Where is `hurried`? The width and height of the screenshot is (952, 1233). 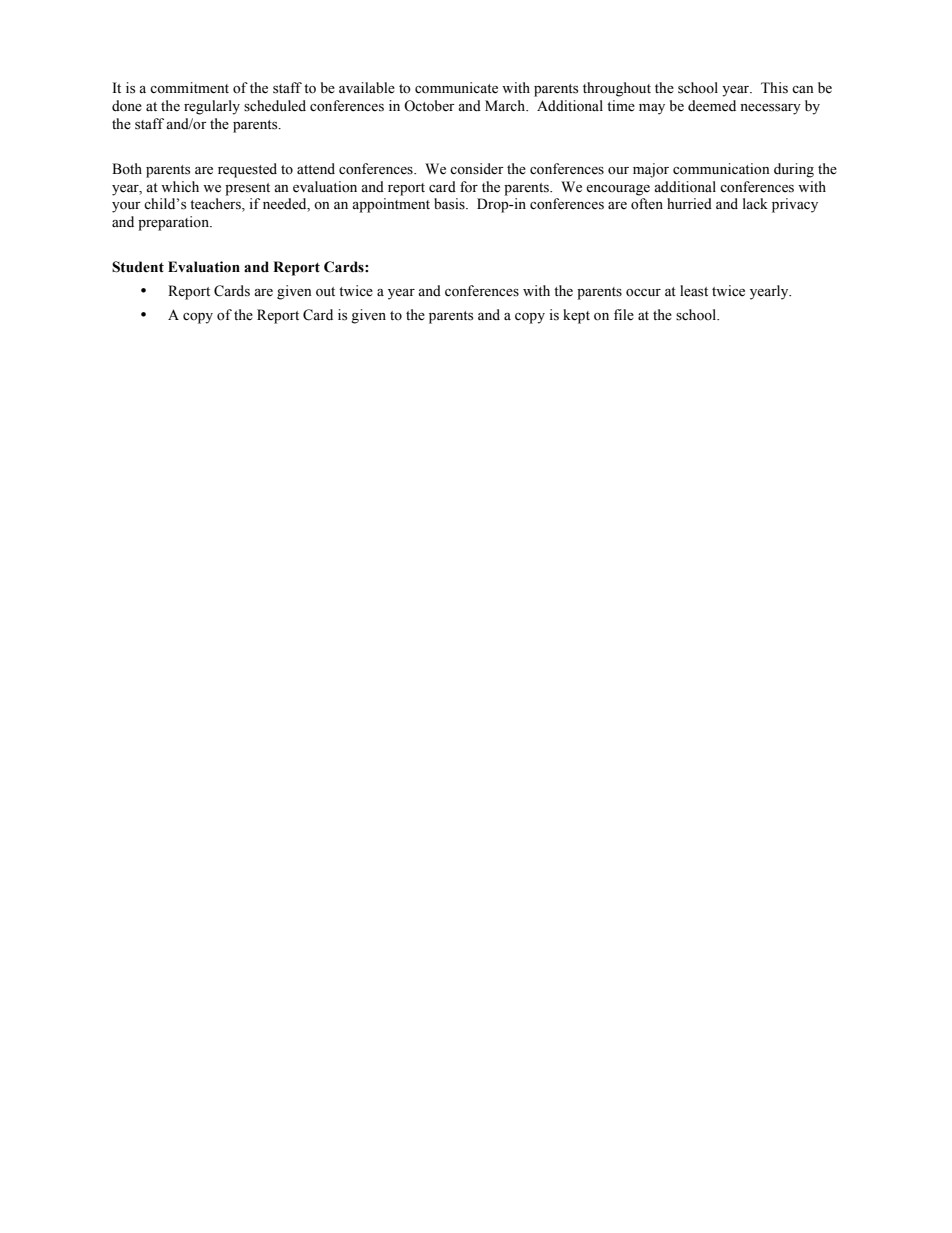
hurried is located at coordinates (689, 204).
